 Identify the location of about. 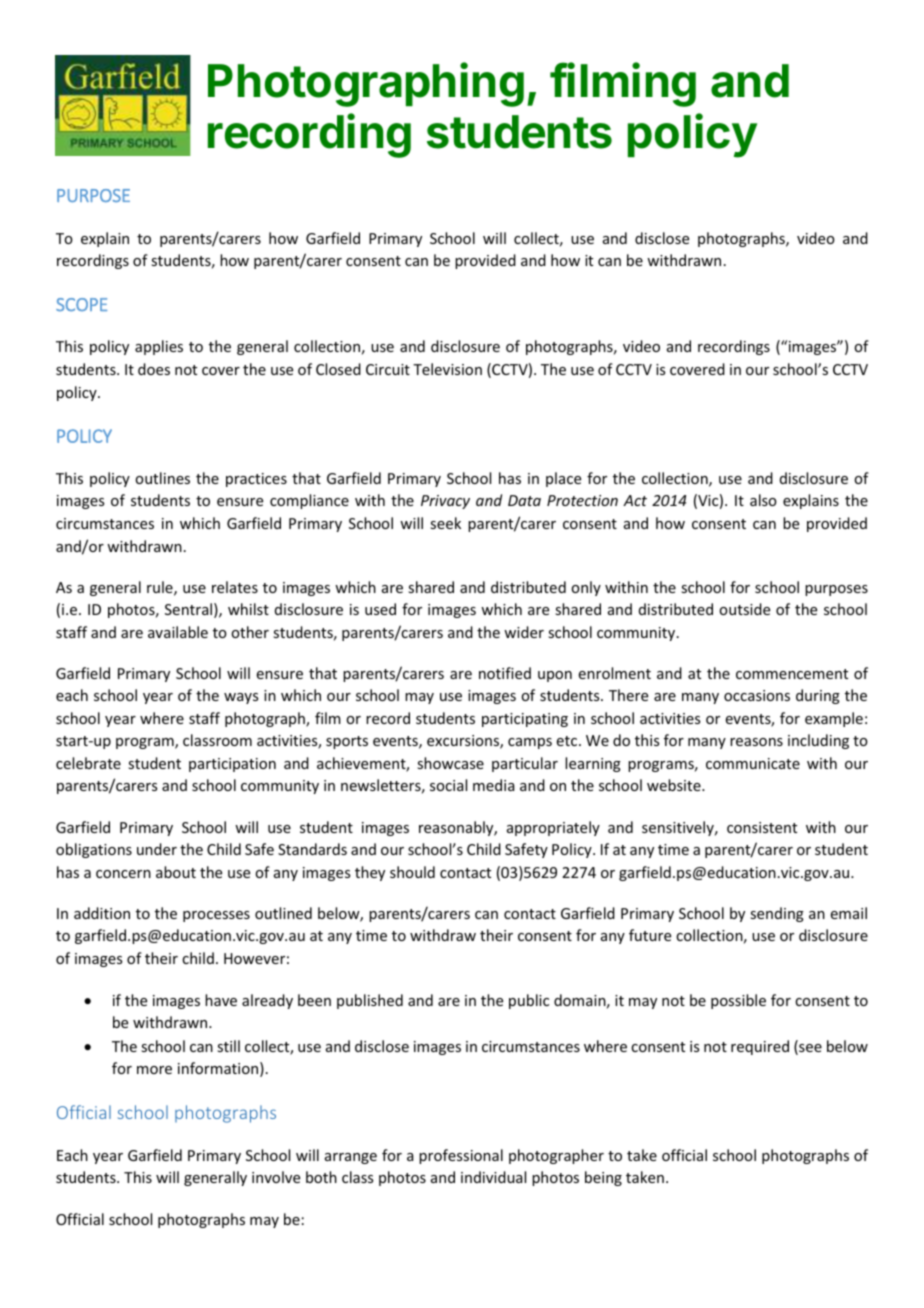
(176, 872).
